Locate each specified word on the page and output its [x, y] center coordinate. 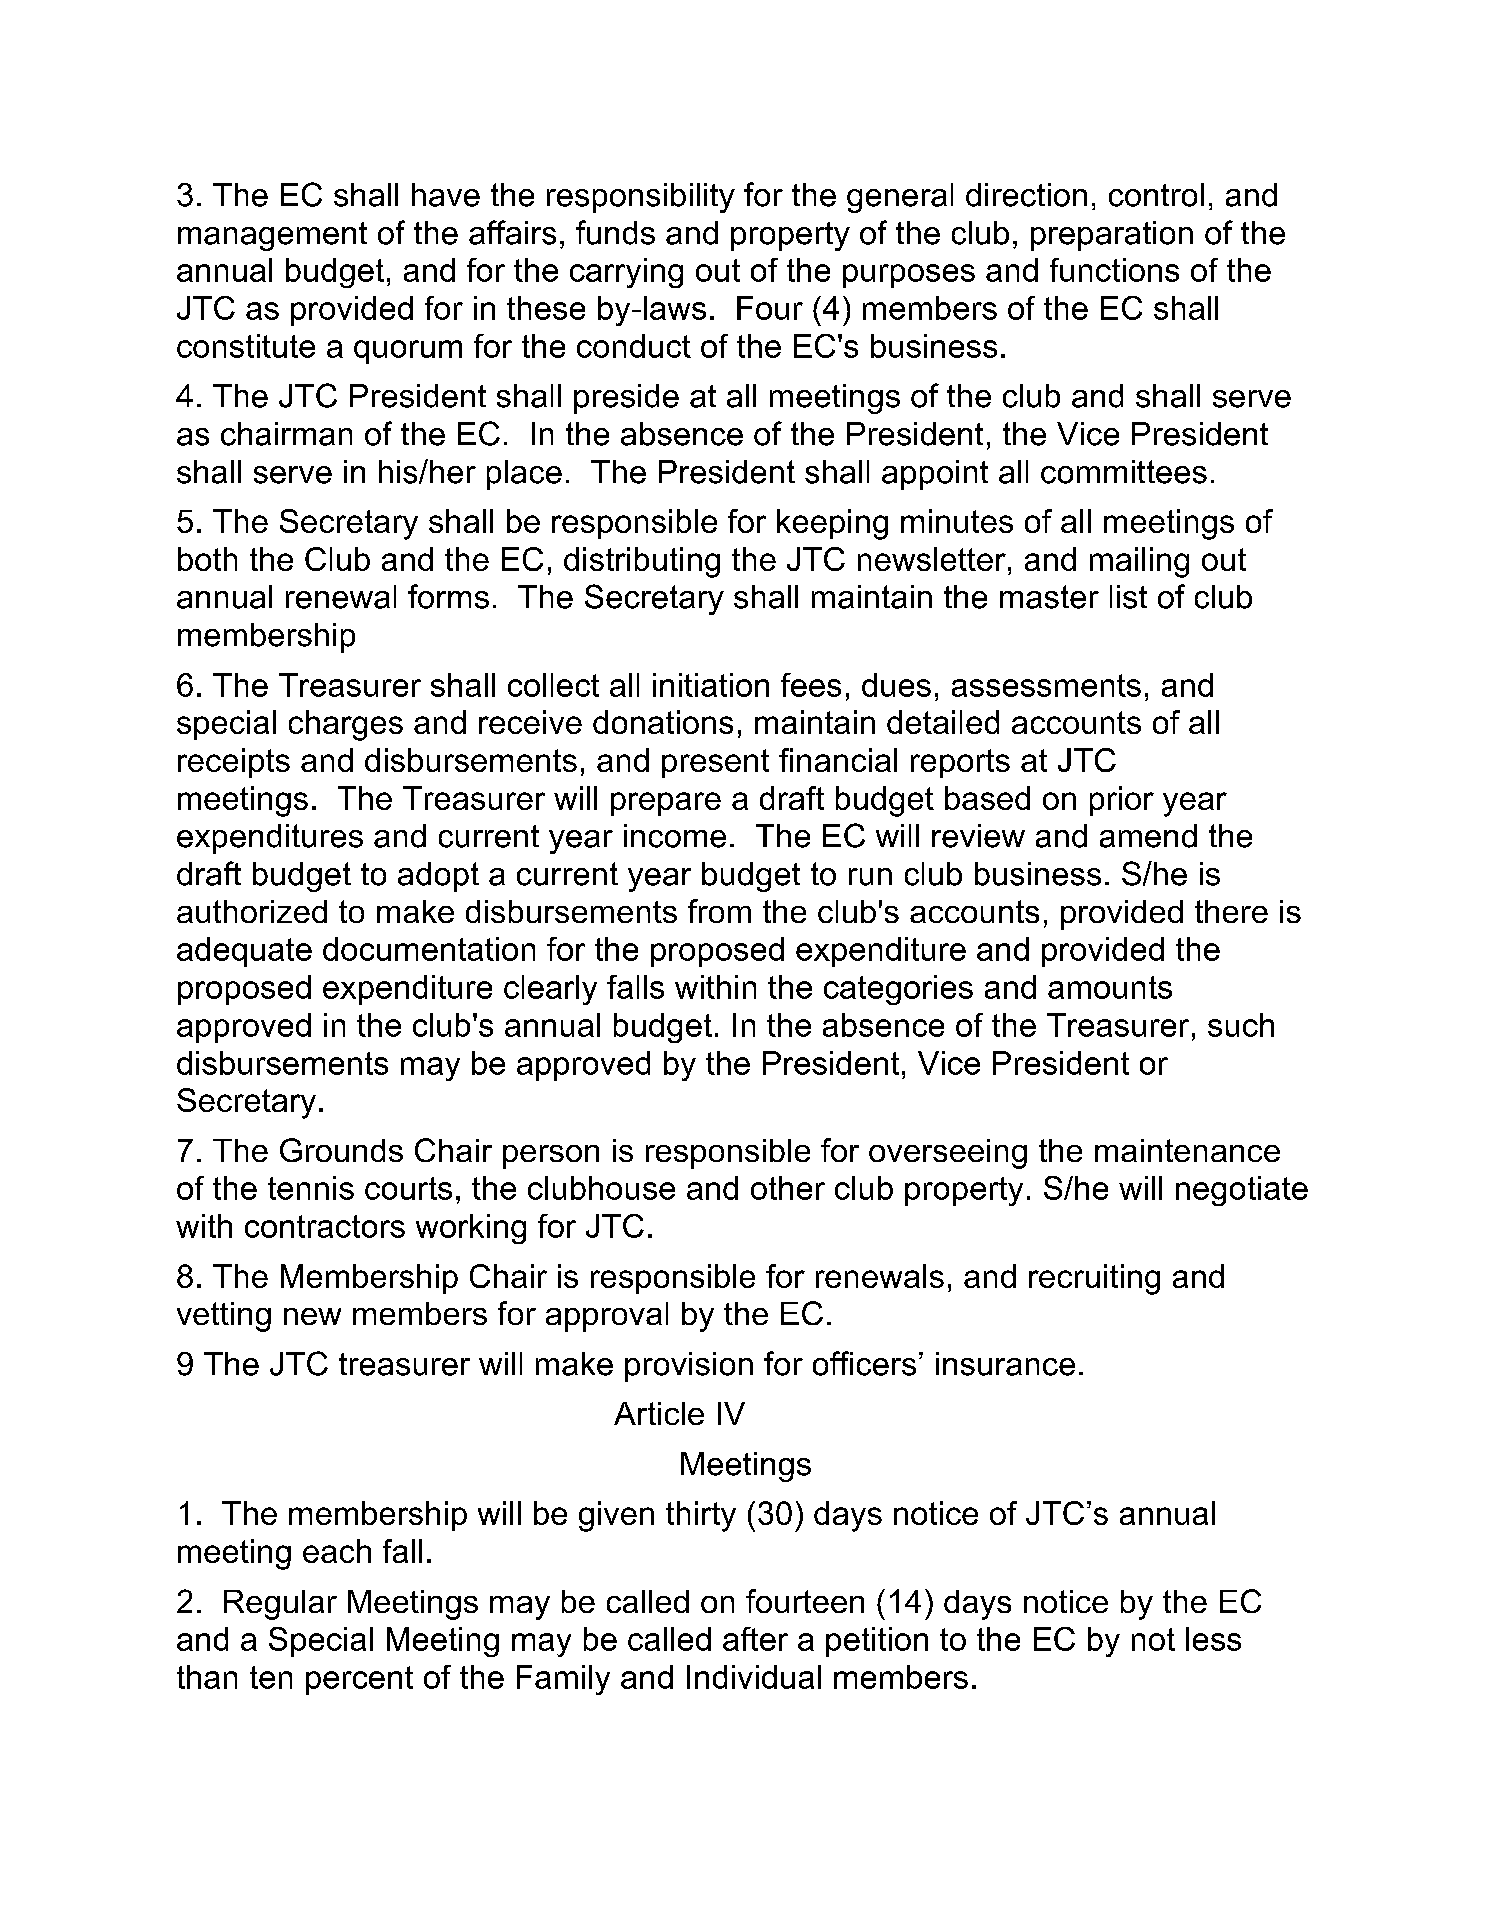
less [1213, 1639]
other [788, 1188]
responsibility [641, 198]
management [272, 236]
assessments [1046, 685]
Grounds [341, 1150]
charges [346, 725]
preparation [1112, 236]
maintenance [1187, 1150]
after [755, 1639]
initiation [711, 685]
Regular [280, 1605]
